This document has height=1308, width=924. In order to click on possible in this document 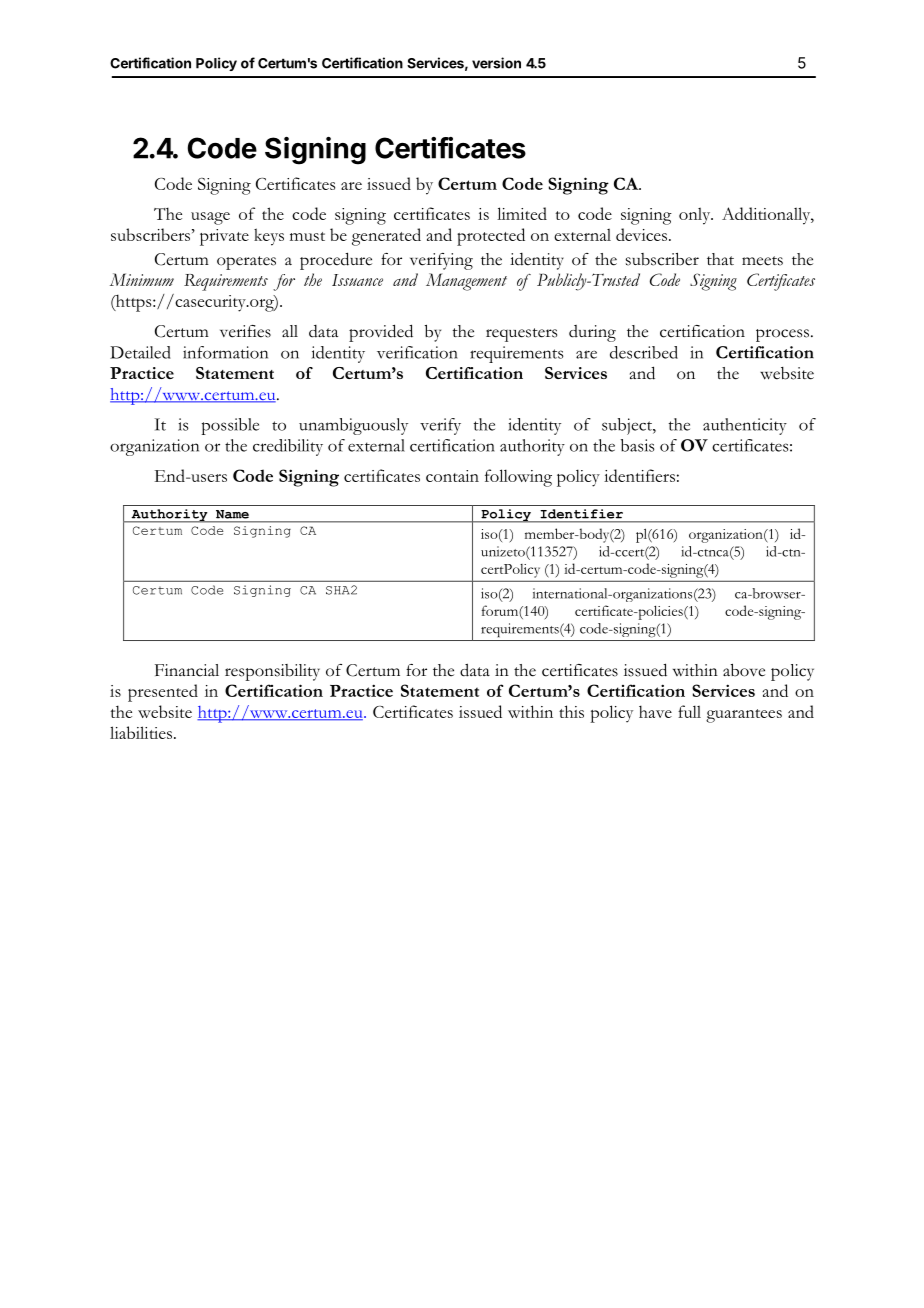, I will do `click(230, 426)`.
